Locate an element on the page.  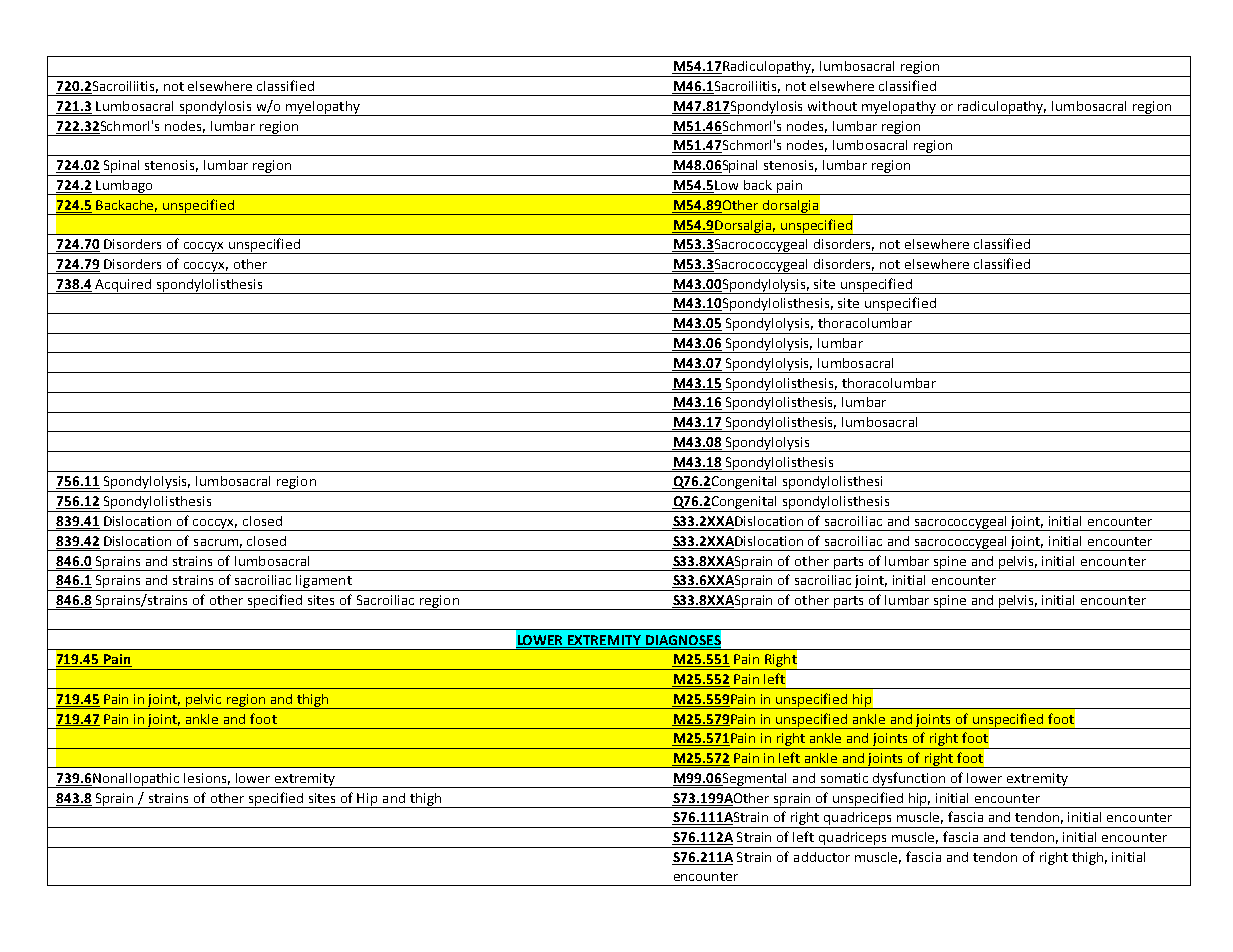
ligament is located at coordinates (324, 583).
